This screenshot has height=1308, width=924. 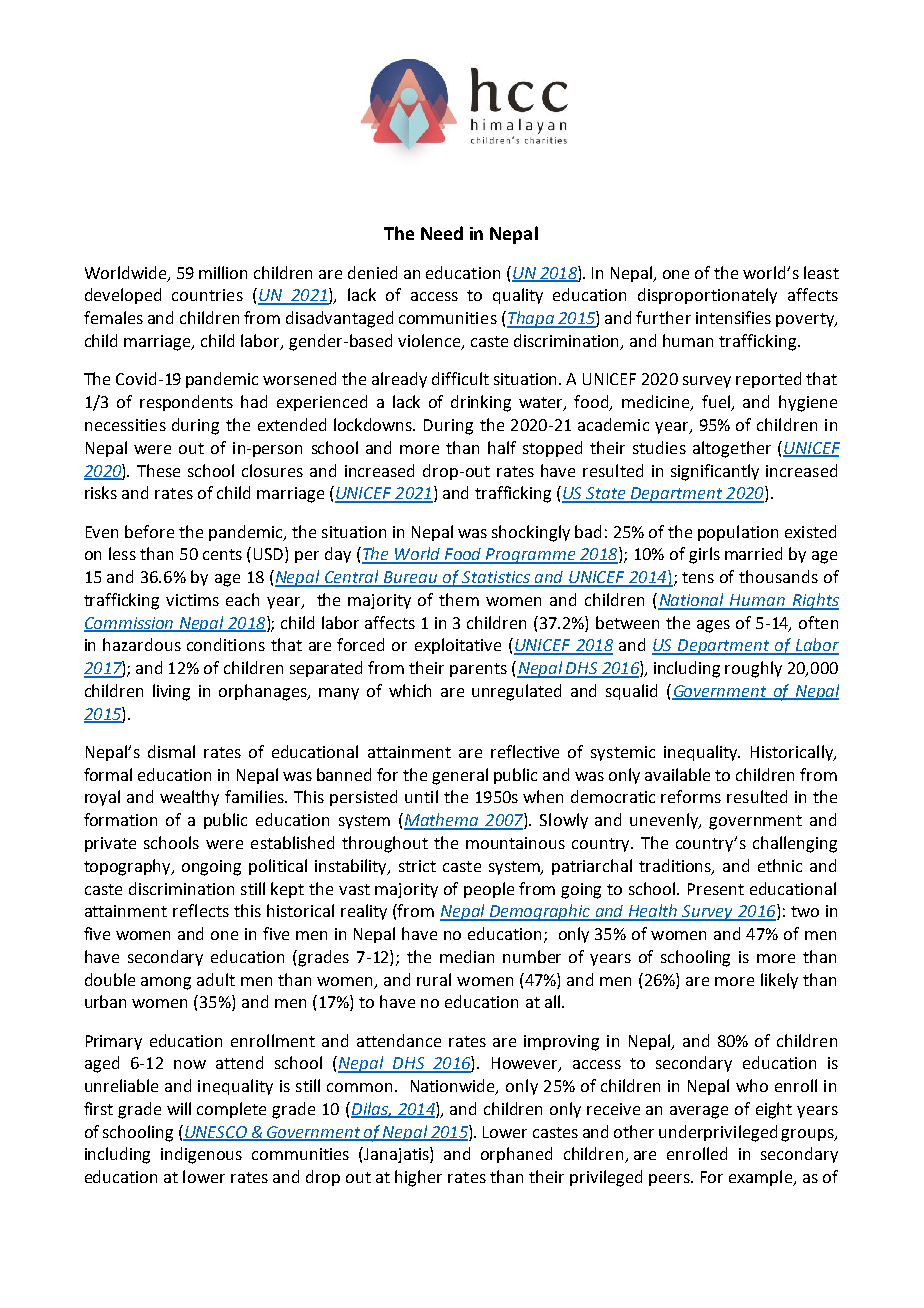 I want to click on indigenous, so click(x=201, y=1155).
